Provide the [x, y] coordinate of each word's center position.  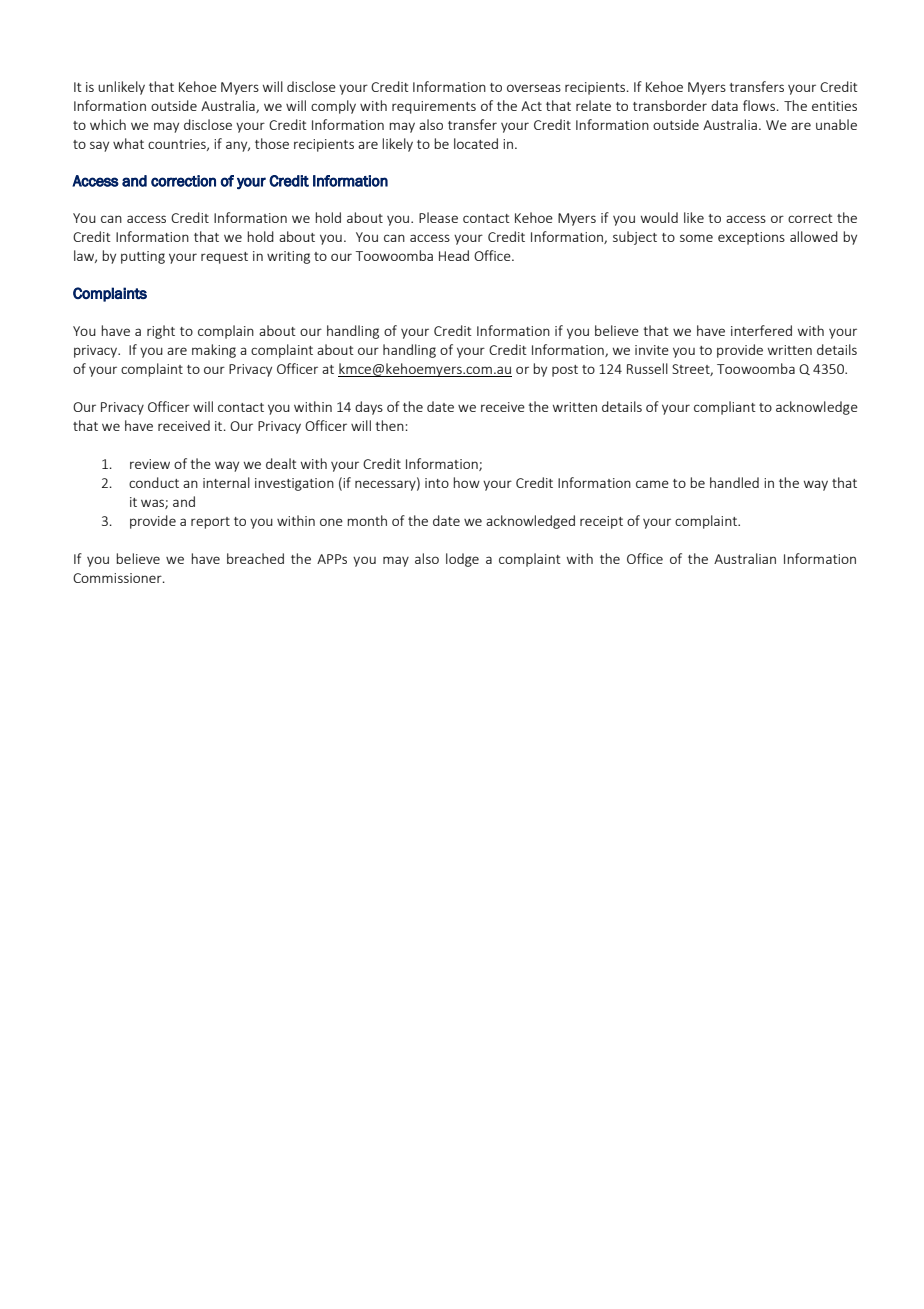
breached [255, 558]
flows [759, 105]
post [565, 371]
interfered [761, 330]
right [161, 332]
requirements [434, 107]
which [108, 124]
